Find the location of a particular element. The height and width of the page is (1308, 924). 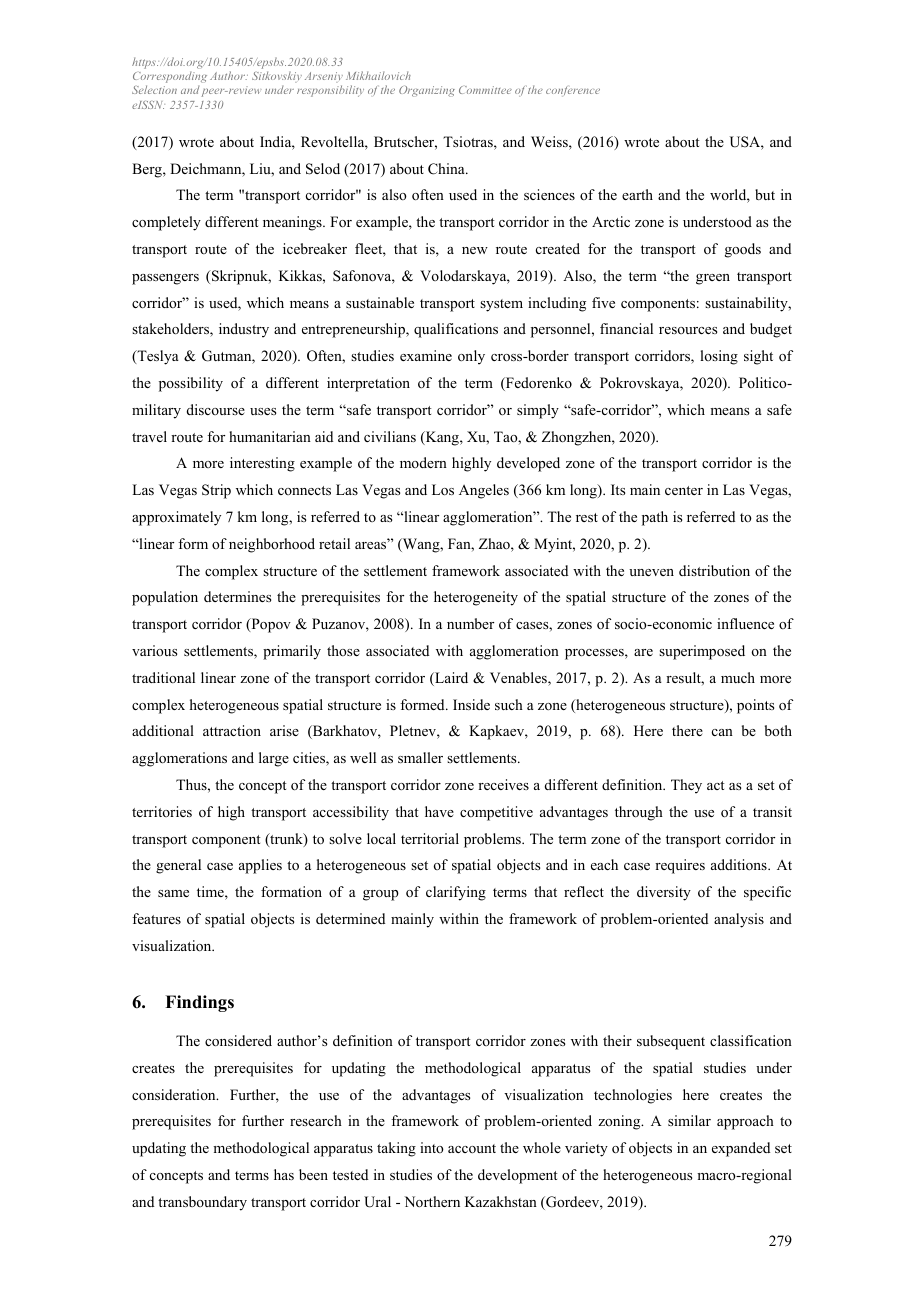

Angeles is located at coordinates (484, 491).
